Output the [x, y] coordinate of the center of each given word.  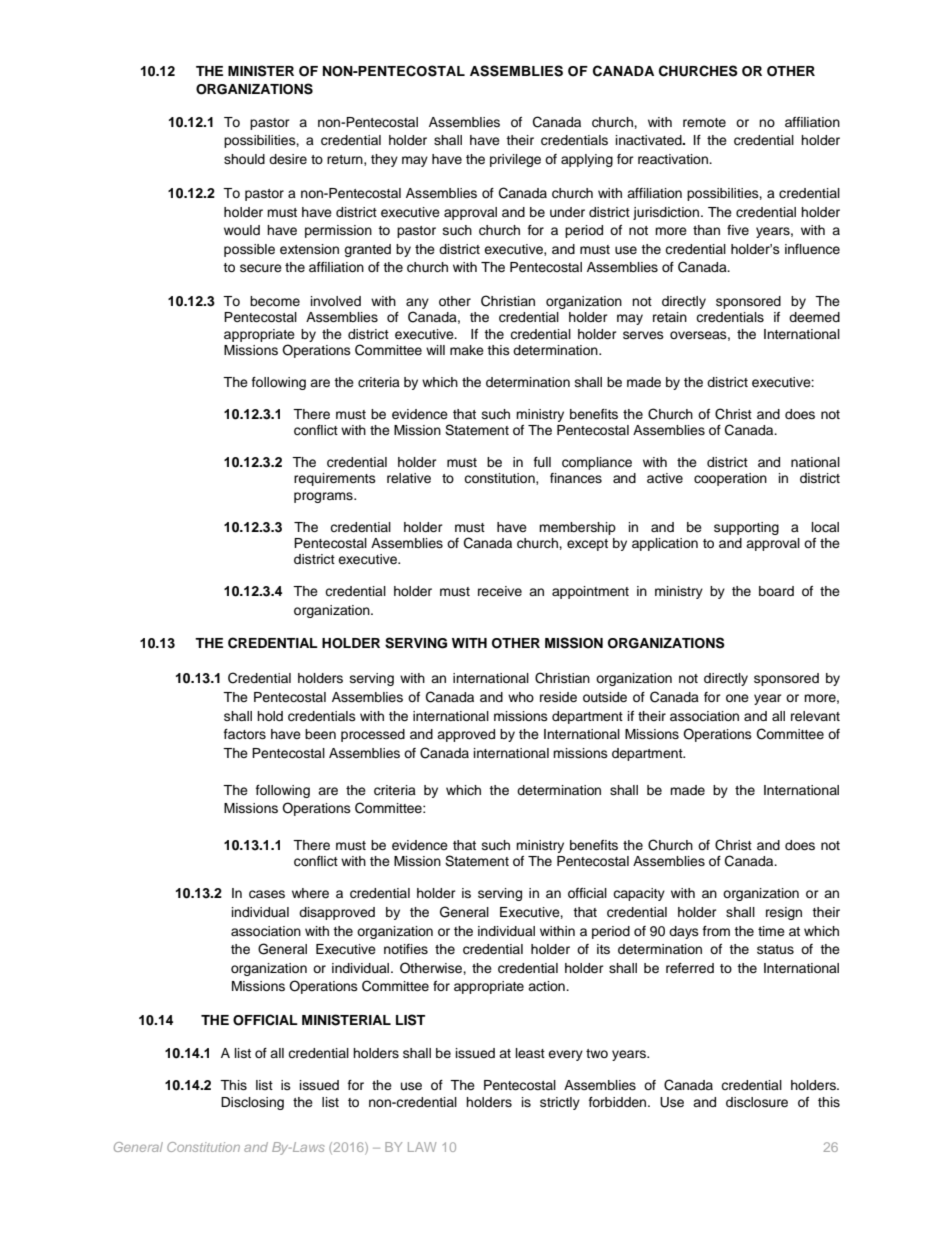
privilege [515, 160]
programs [324, 497]
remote [704, 122]
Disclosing [252, 1103]
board [776, 591]
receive [500, 591]
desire [288, 159]
